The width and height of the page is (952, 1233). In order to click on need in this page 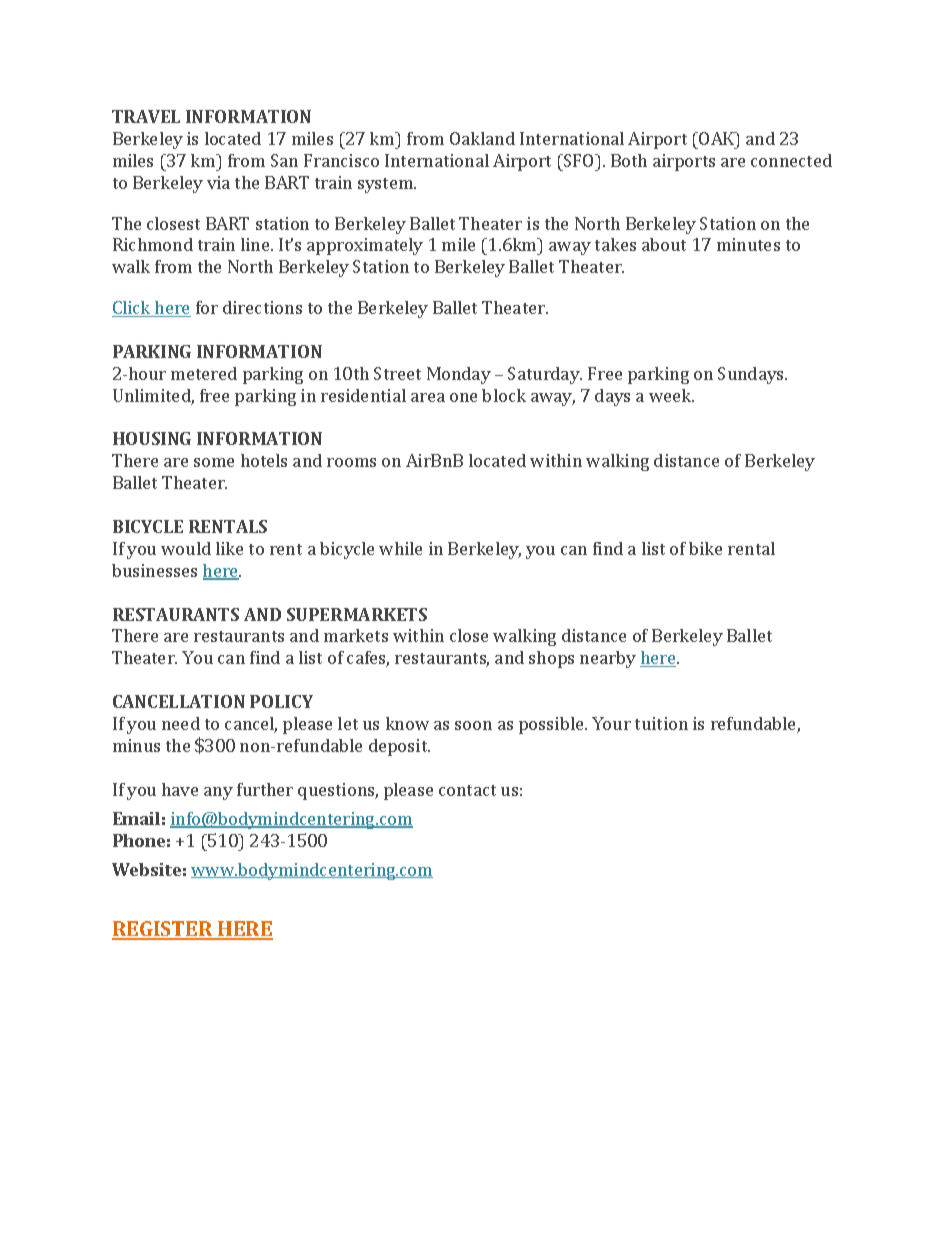, I will do `click(181, 723)`.
